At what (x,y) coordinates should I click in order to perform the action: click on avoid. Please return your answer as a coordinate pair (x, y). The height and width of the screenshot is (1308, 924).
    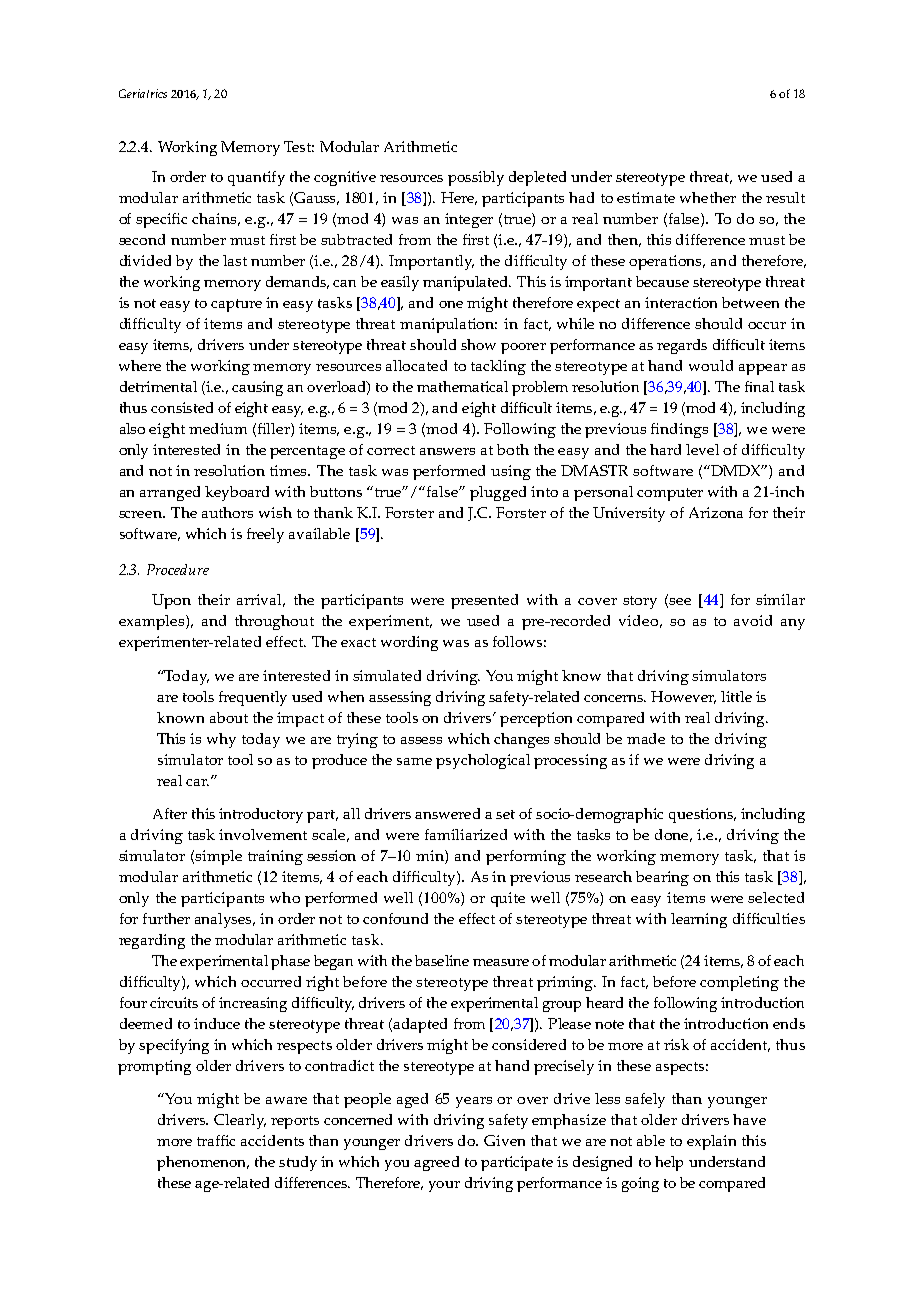
    Looking at the image, I should click on (753, 620).
